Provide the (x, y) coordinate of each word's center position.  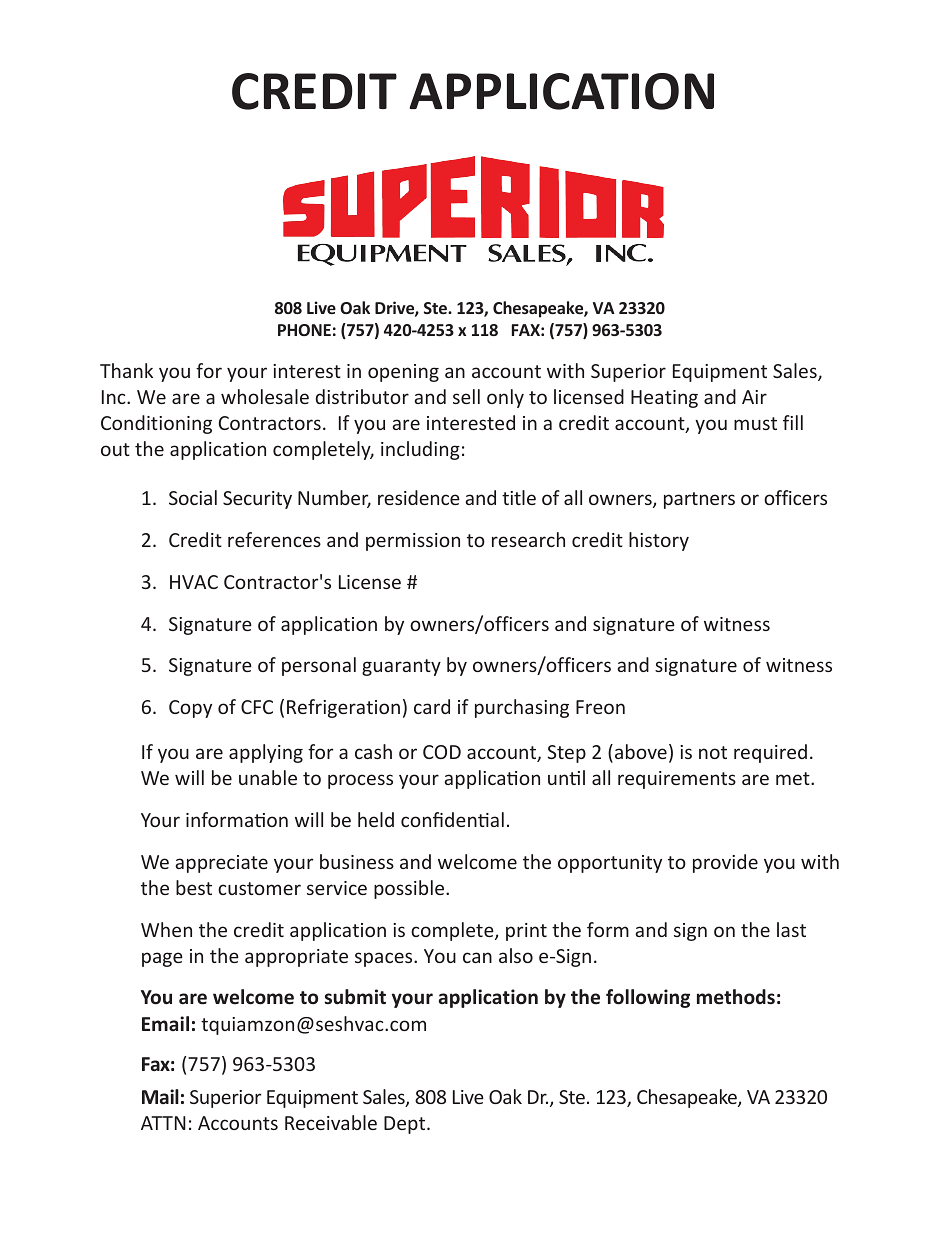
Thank (126, 370)
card (432, 706)
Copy (190, 709)
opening (403, 373)
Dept (406, 1125)
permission (413, 542)
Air (754, 397)
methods (736, 997)
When (166, 929)
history (659, 541)
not (713, 752)
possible (410, 889)
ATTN (163, 1123)
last (791, 929)
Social (193, 497)
